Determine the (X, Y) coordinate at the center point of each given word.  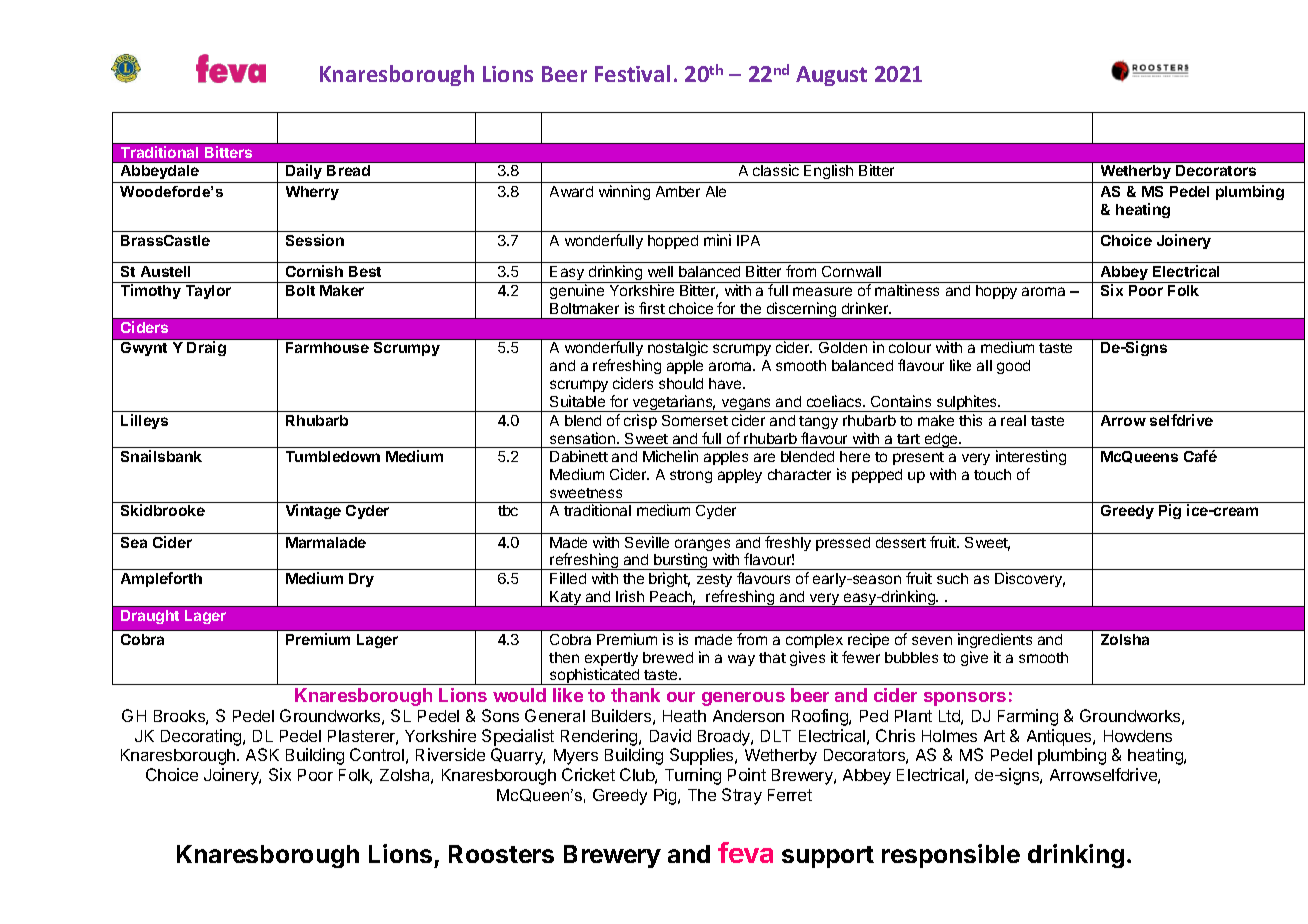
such (952, 578)
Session (315, 240)
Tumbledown (333, 456)
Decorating (202, 737)
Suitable (577, 401)
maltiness (907, 290)
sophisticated (595, 676)
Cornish (314, 271)
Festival (632, 73)
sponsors (965, 699)
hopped (673, 242)
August (831, 76)
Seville (647, 542)
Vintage (313, 511)
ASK (262, 754)
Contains (901, 401)
